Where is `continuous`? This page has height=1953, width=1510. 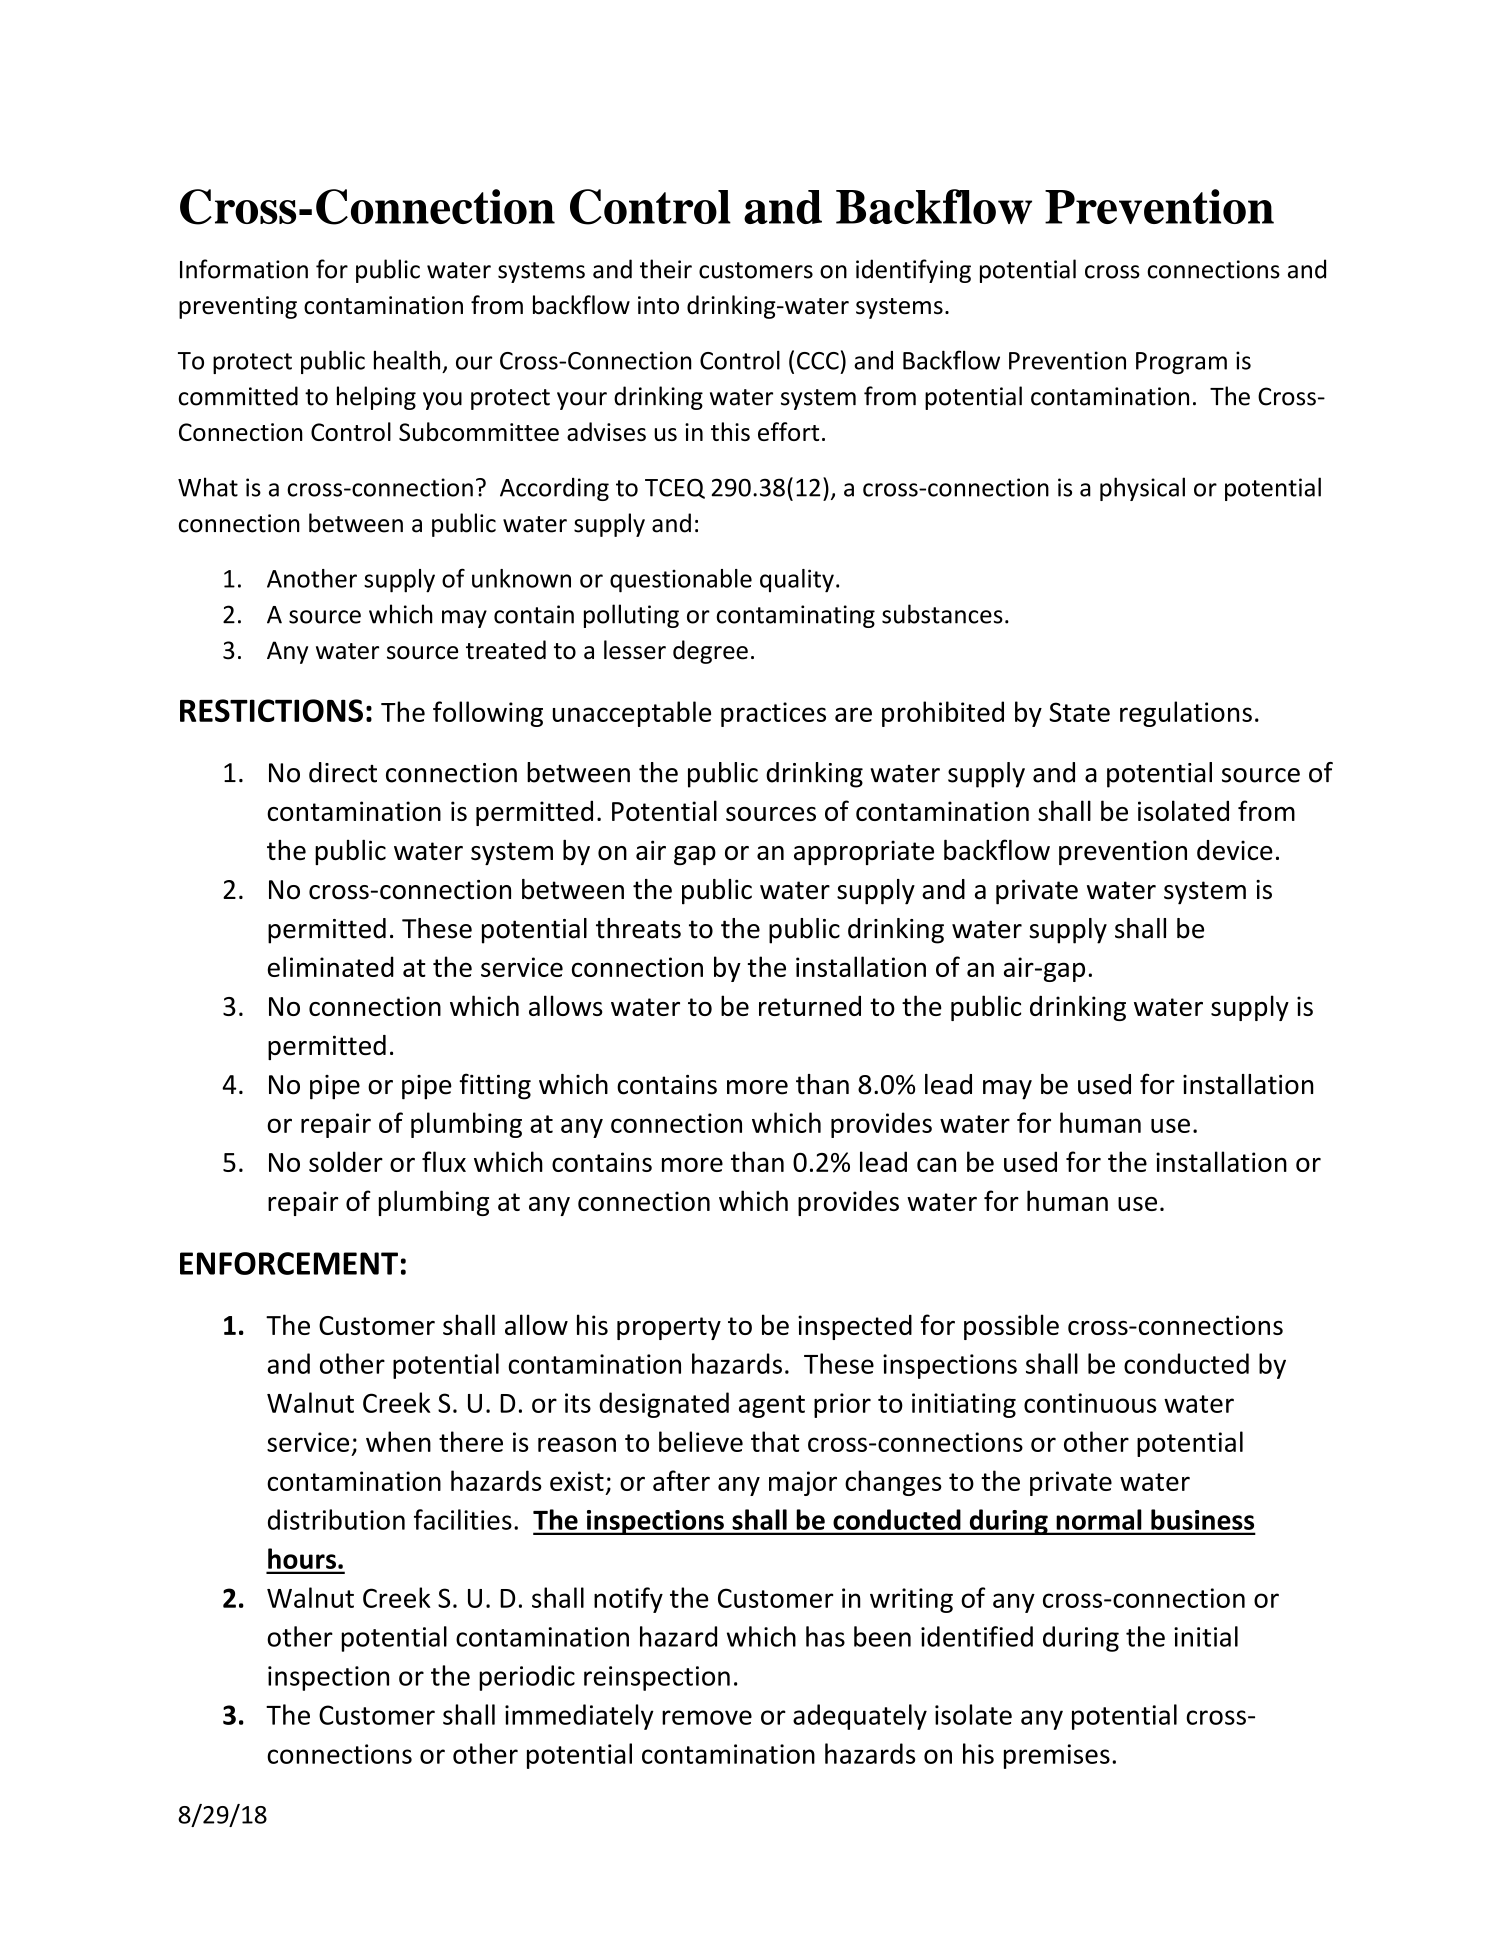 continuous is located at coordinates (1090, 1403).
